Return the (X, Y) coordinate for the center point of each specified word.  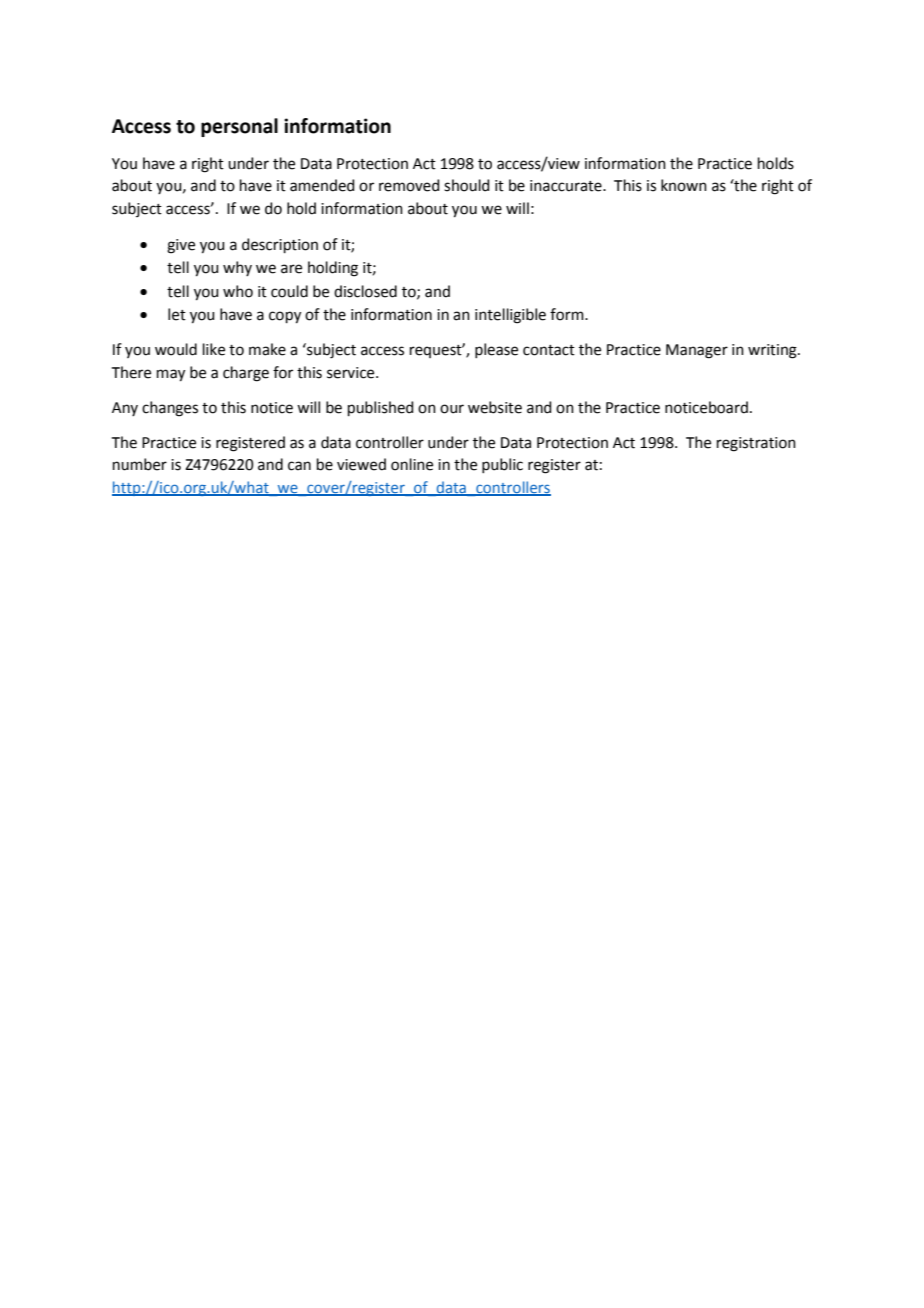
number (140, 464)
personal (239, 127)
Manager (697, 351)
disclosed (365, 291)
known (684, 185)
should (467, 185)
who (238, 291)
